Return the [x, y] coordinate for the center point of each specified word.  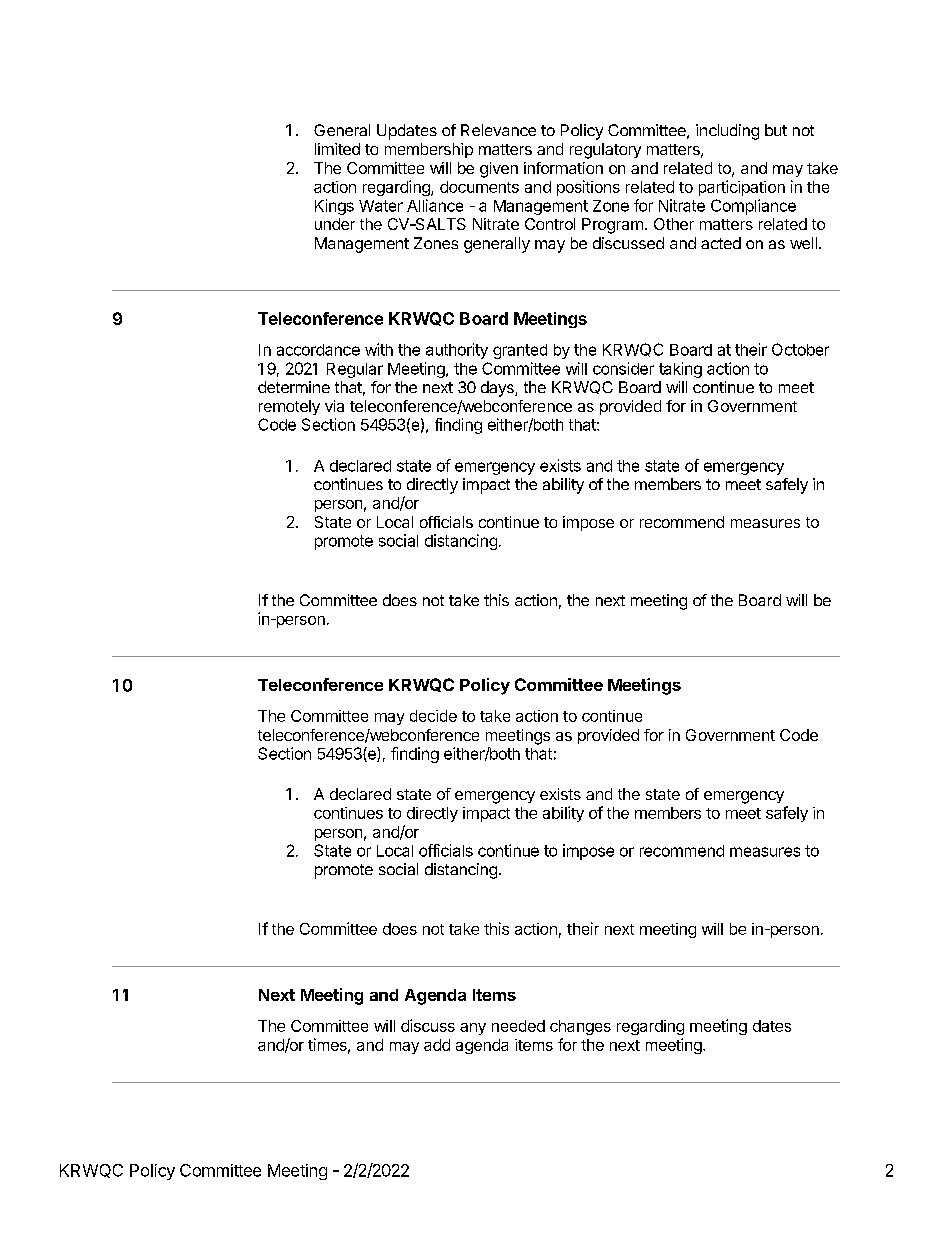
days [498, 389]
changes [580, 1027]
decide [433, 716]
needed [518, 1026]
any [473, 1029]
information [563, 168]
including [727, 132]
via [334, 406]
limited [337, 149]
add [437, 1045]
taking [680, 370]
